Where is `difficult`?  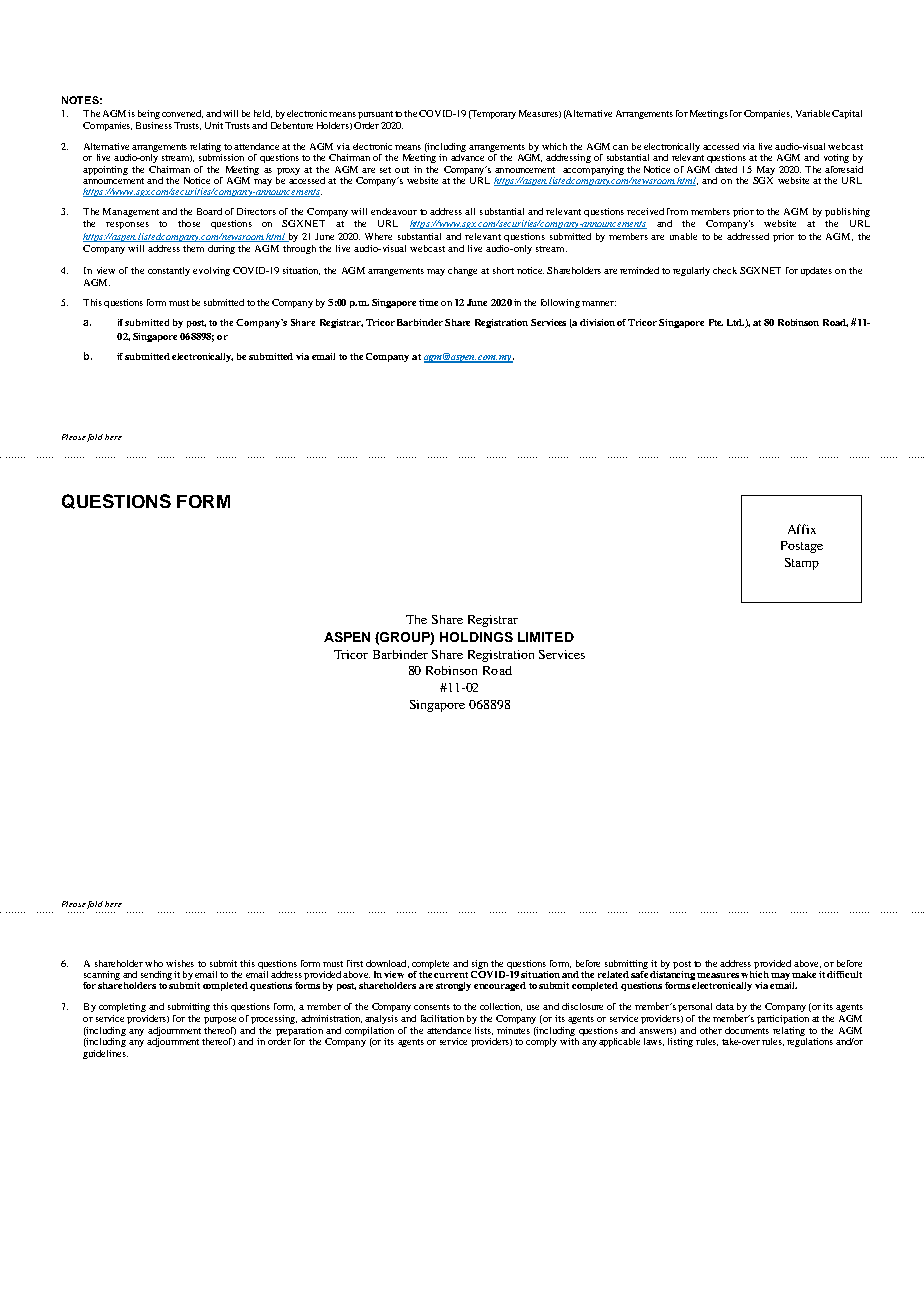 difficult is located at coordinates (844, 974).
